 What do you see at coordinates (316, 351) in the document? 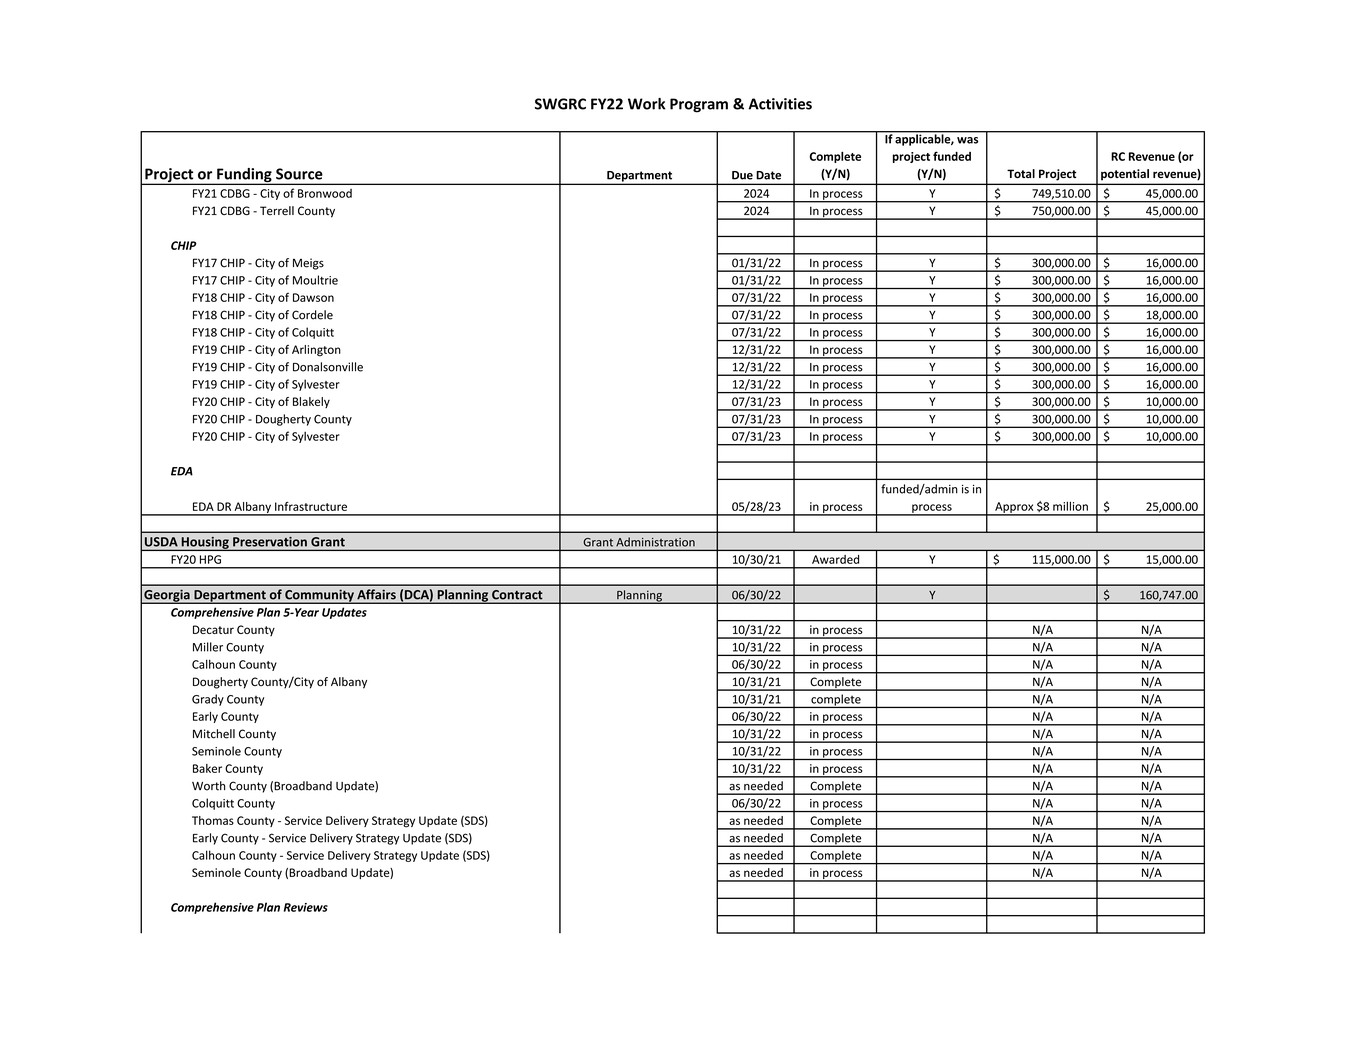
I see `Arlington` at bounding box center [316, 351].
